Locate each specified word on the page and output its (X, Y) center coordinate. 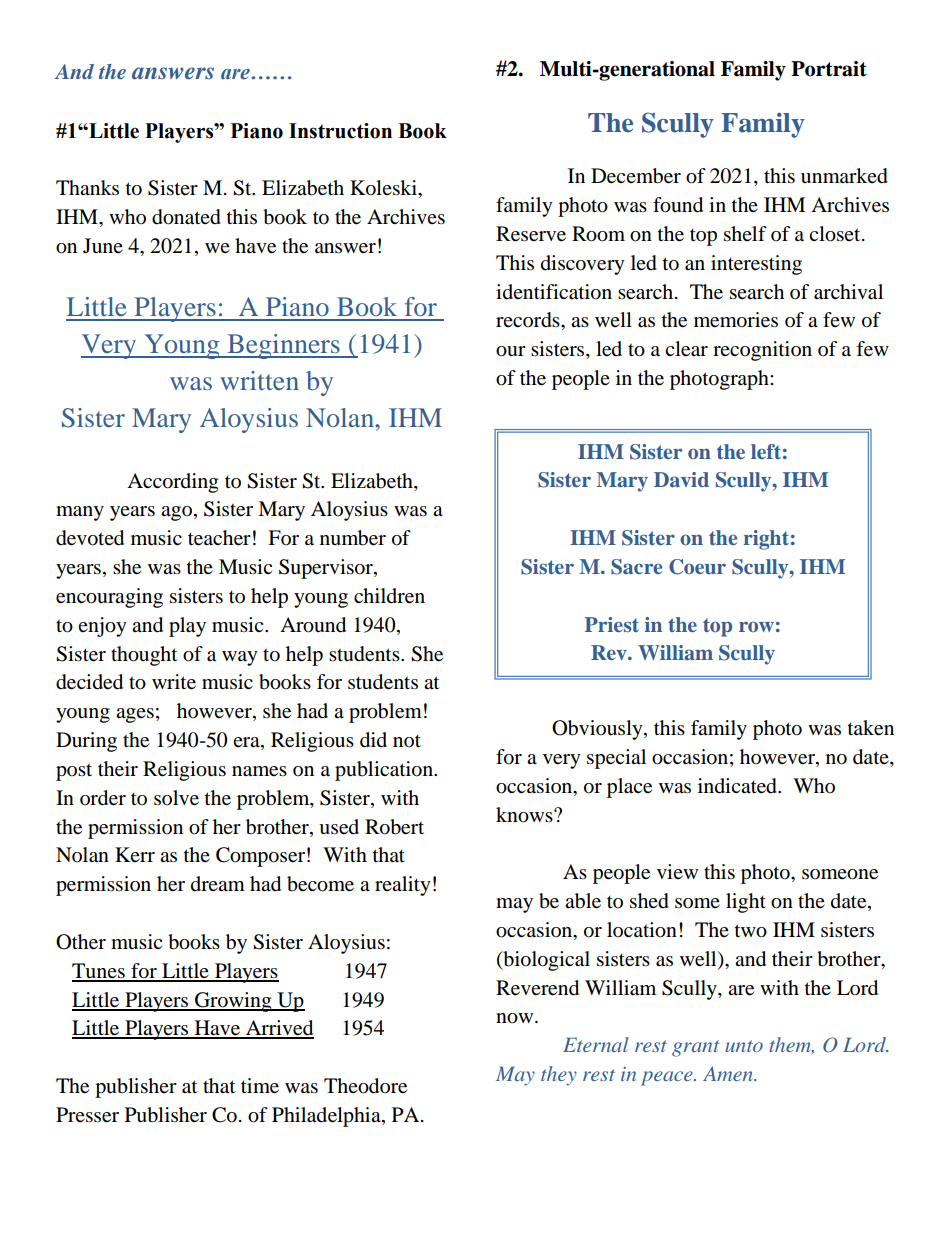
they (559, 1076)
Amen (729, 1073)
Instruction (340, 131)
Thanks (87, 187)
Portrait (829, 69)
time (260, 1086)
